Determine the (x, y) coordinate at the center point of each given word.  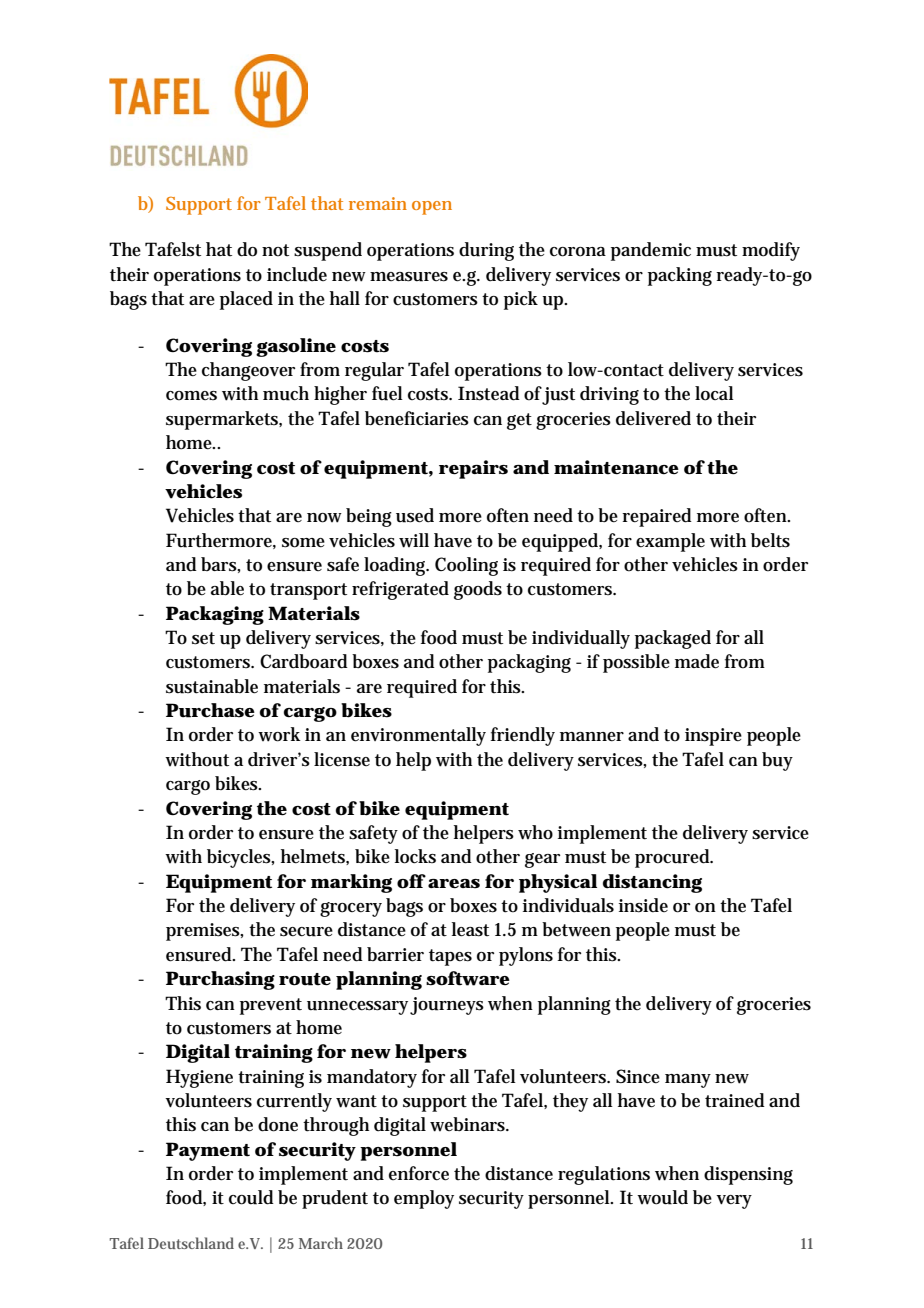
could (251, 1197)
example (670, 542)
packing (680, 276)
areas (454, 884)
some (303, 543)
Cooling (466, 566)
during (486, 251)
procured (674, 858)
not (275, 250)
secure (306, 932)
